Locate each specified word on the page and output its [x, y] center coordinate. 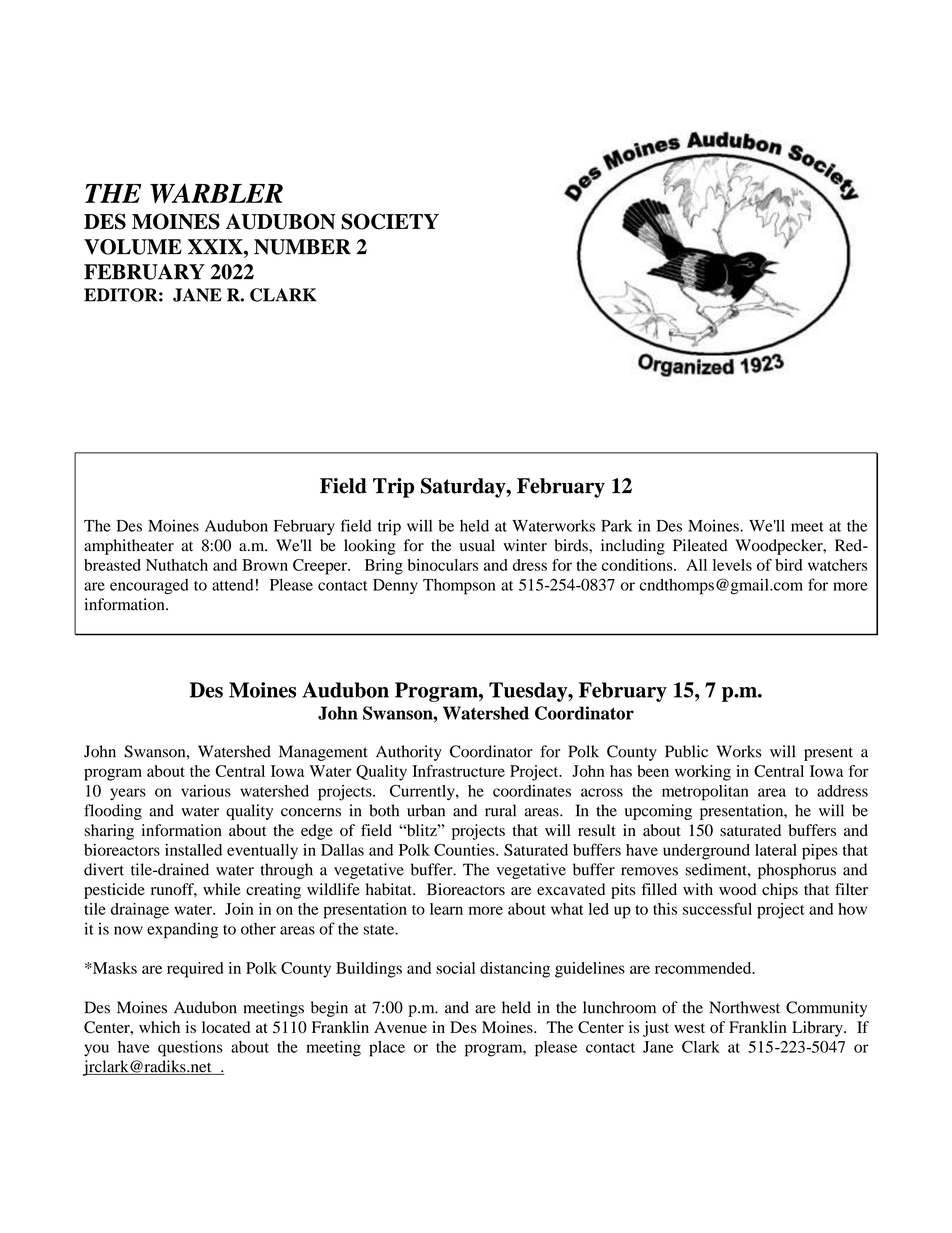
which [159, 1027]
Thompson [459, 587]
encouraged [149, 587]
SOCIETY [390, 221]
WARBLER [216, 193]
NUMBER [302, 247]
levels [732, 565]
